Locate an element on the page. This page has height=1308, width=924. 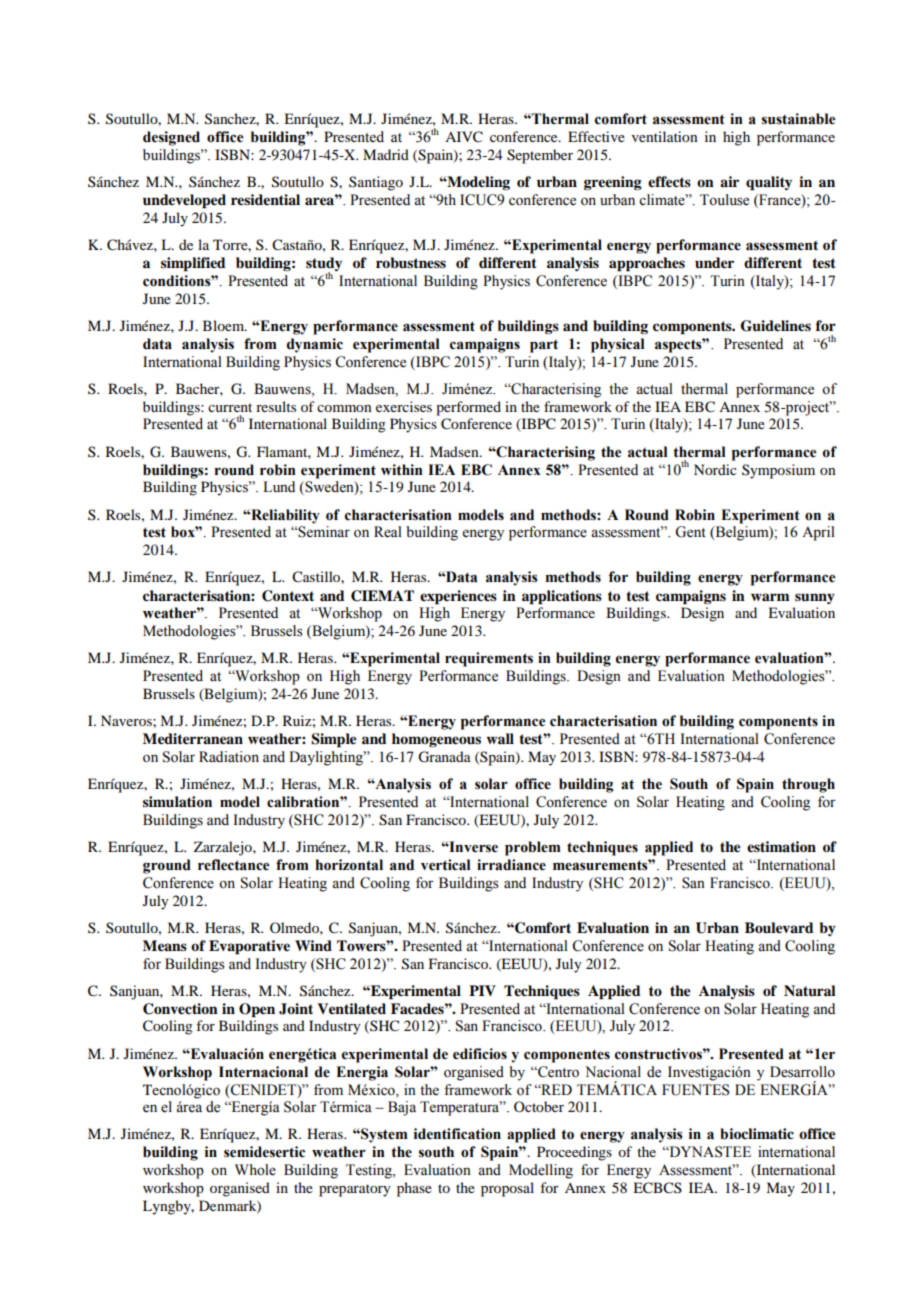
residential is located at coordinates (265, 199).
